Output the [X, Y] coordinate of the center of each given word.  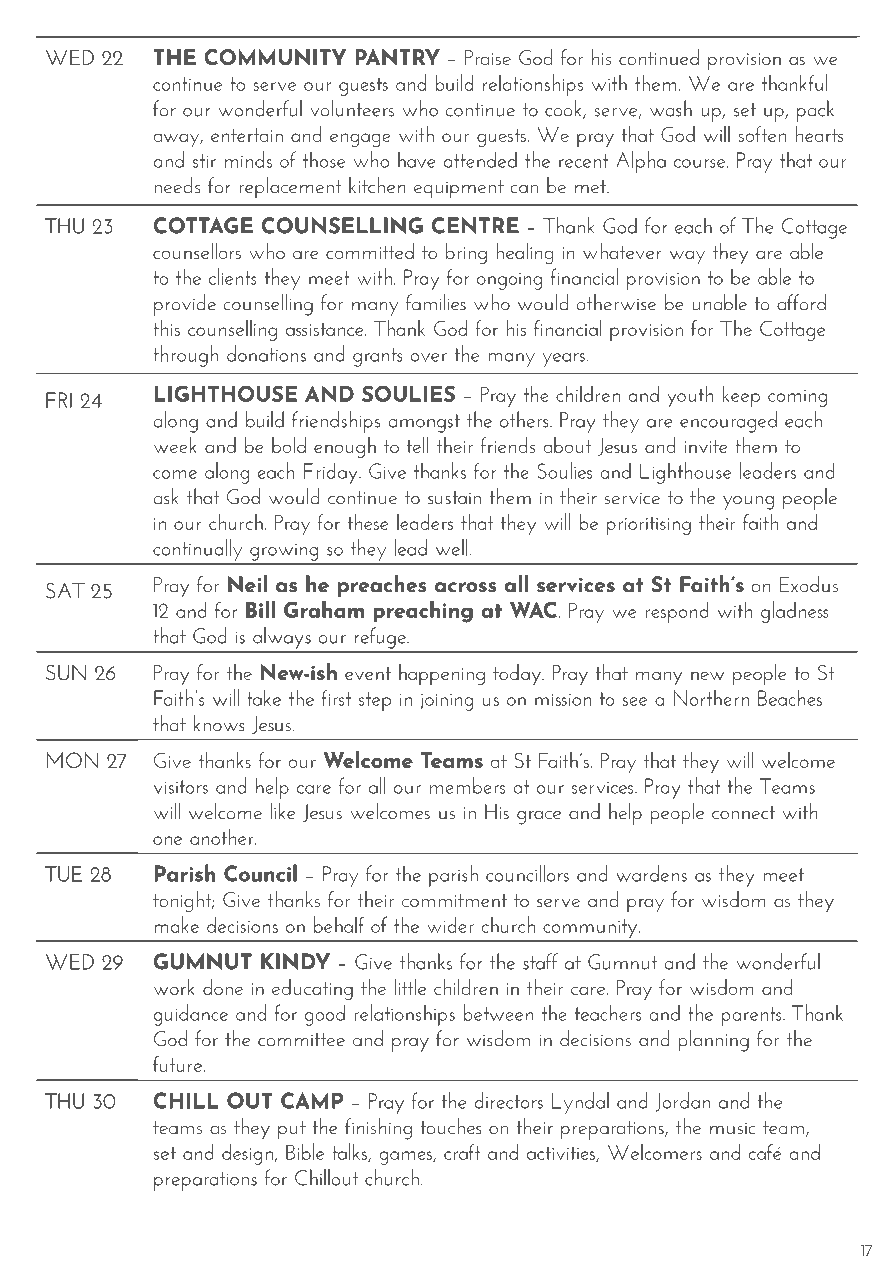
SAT [65, 591]
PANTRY [397, 57]
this [166, 327]
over [428, 357]
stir [204, 161]
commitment [454, 900]
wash [671, 108]
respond [677, 612]
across [465, 587]
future [178, 1063]
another [223, 836]
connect [743, 813]
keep [741, 396]
